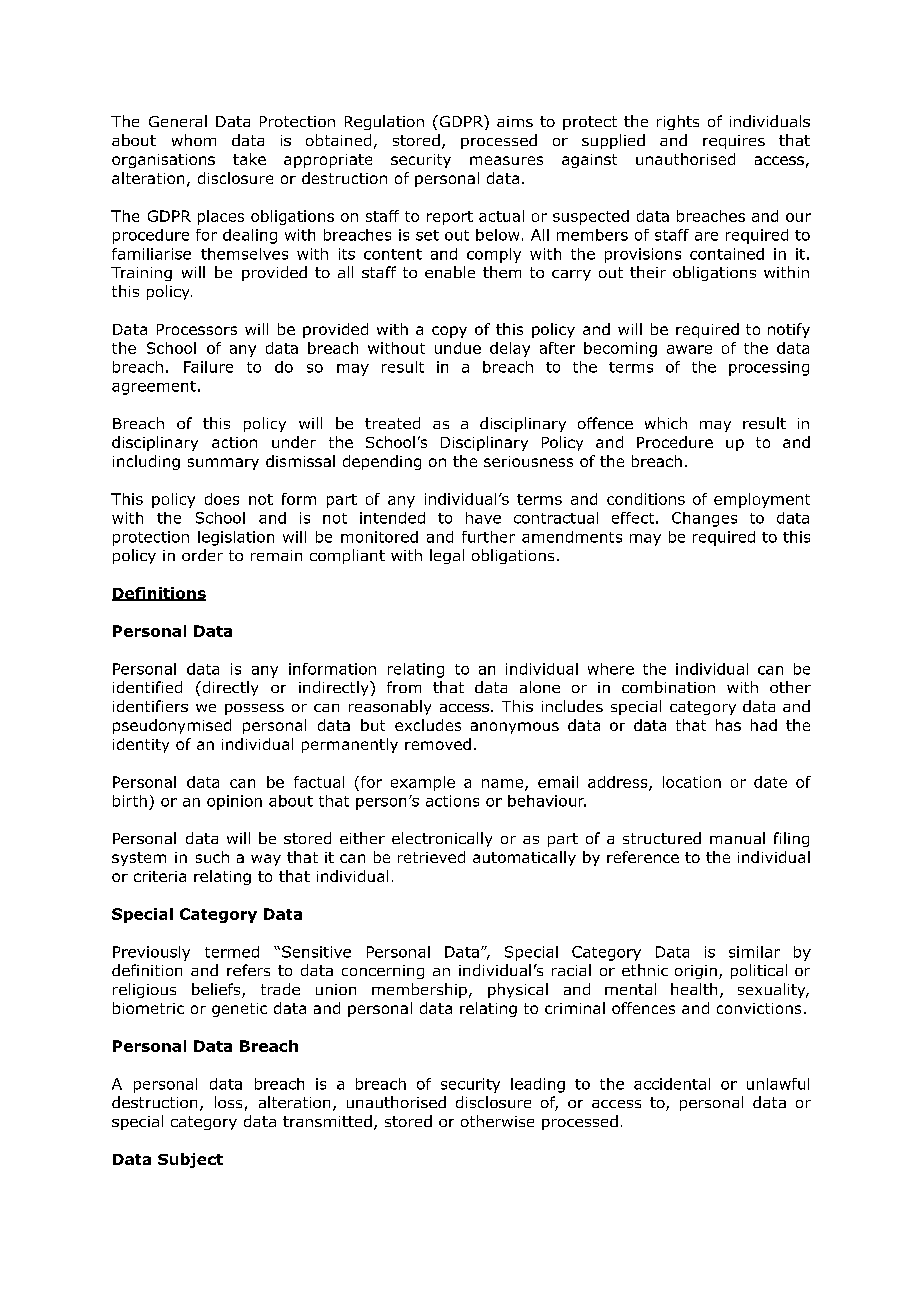 The height and width of the screenshot is (1307, 924). Describe the element at coordinates (194, 140) in the screenshot. I see `whom` at that location.
